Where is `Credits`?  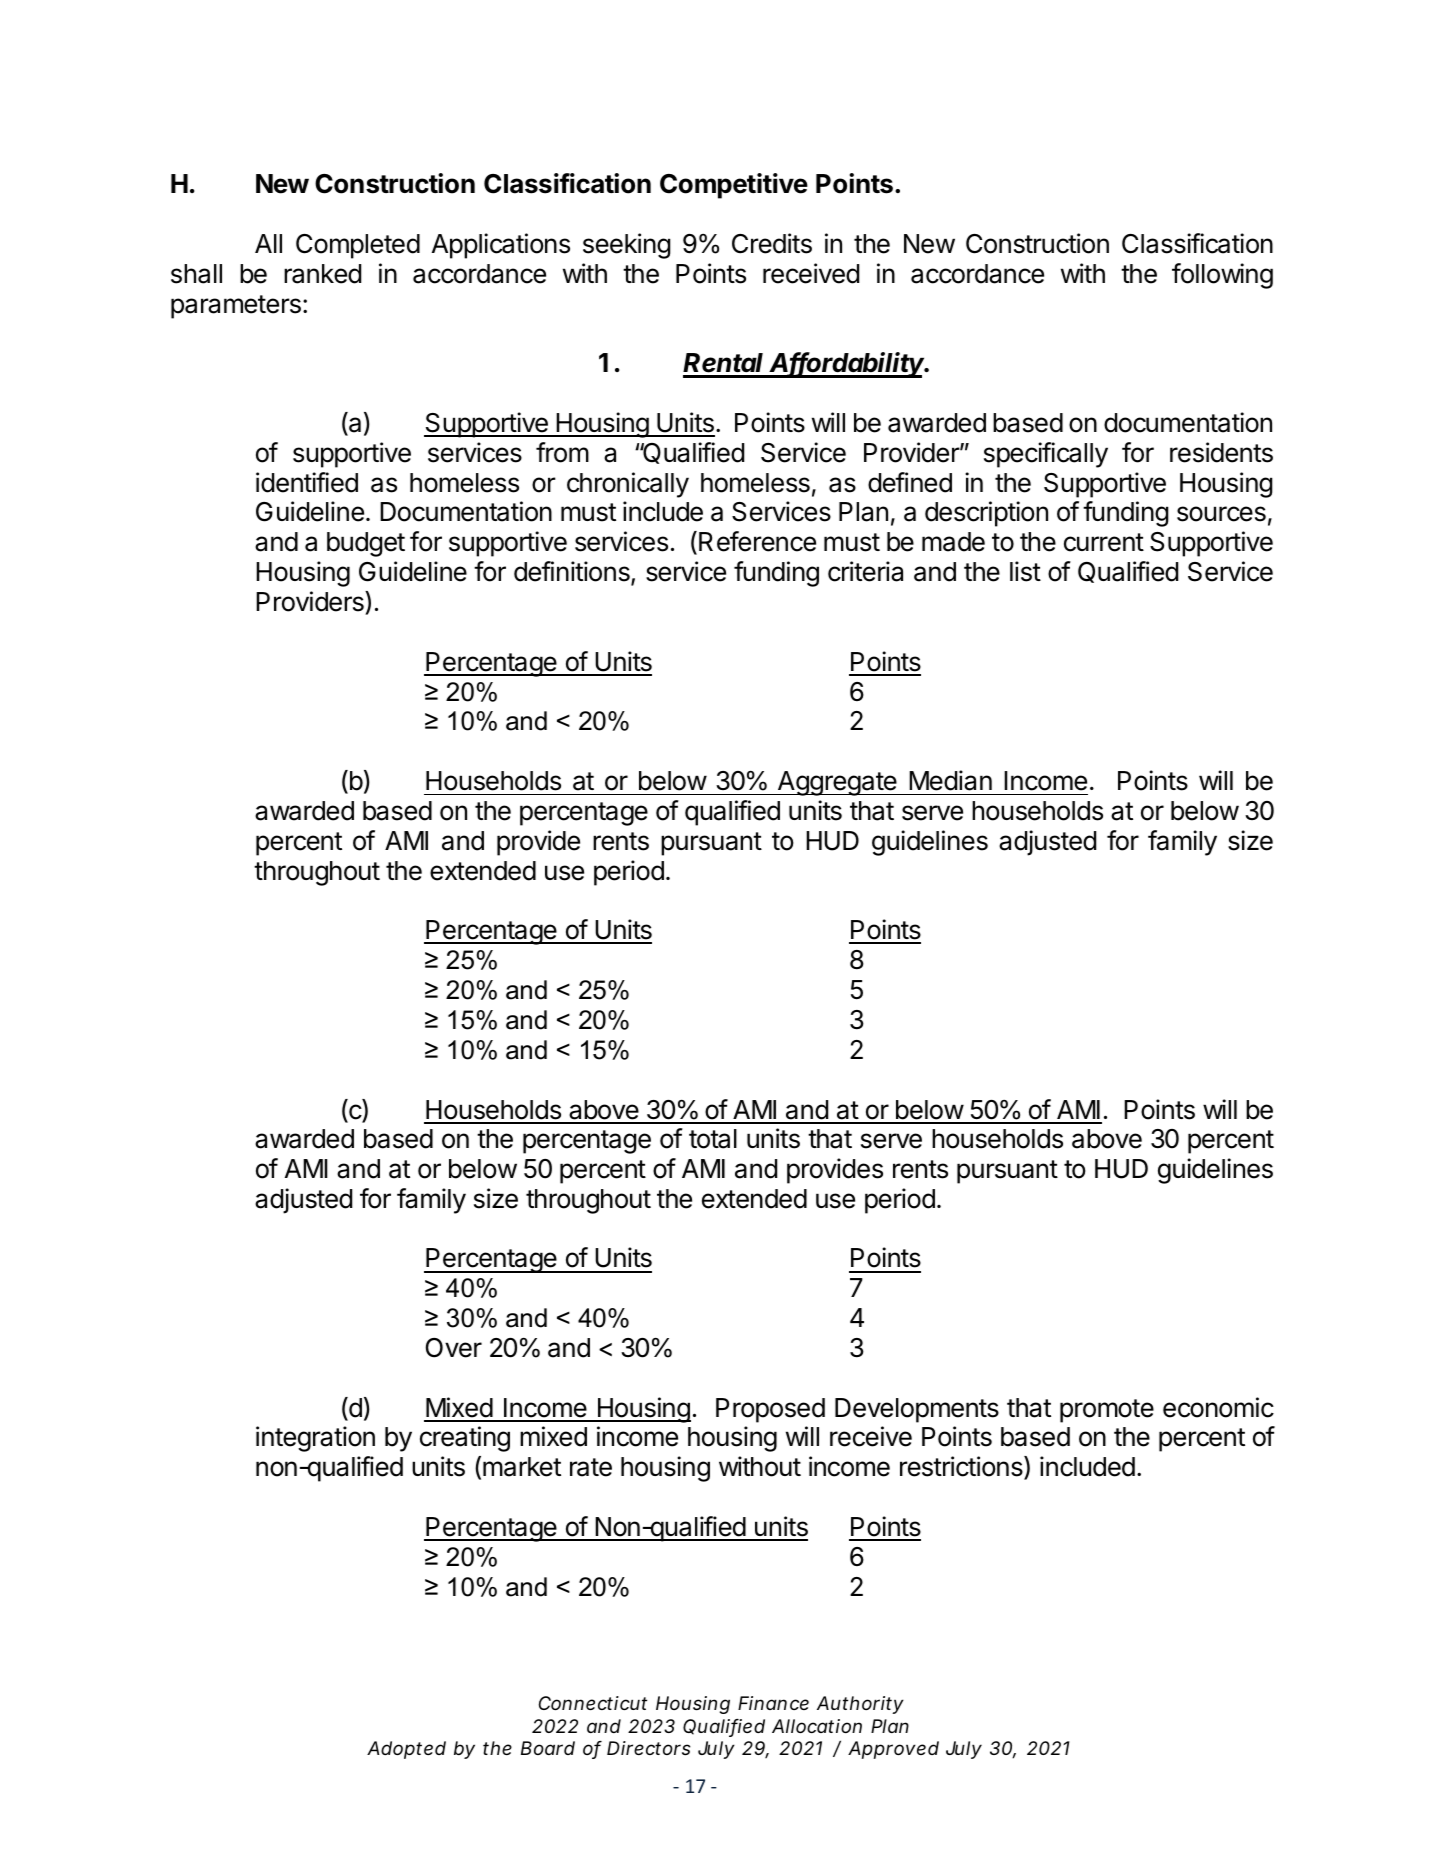
Credits is located at coordinates (772, 243).
